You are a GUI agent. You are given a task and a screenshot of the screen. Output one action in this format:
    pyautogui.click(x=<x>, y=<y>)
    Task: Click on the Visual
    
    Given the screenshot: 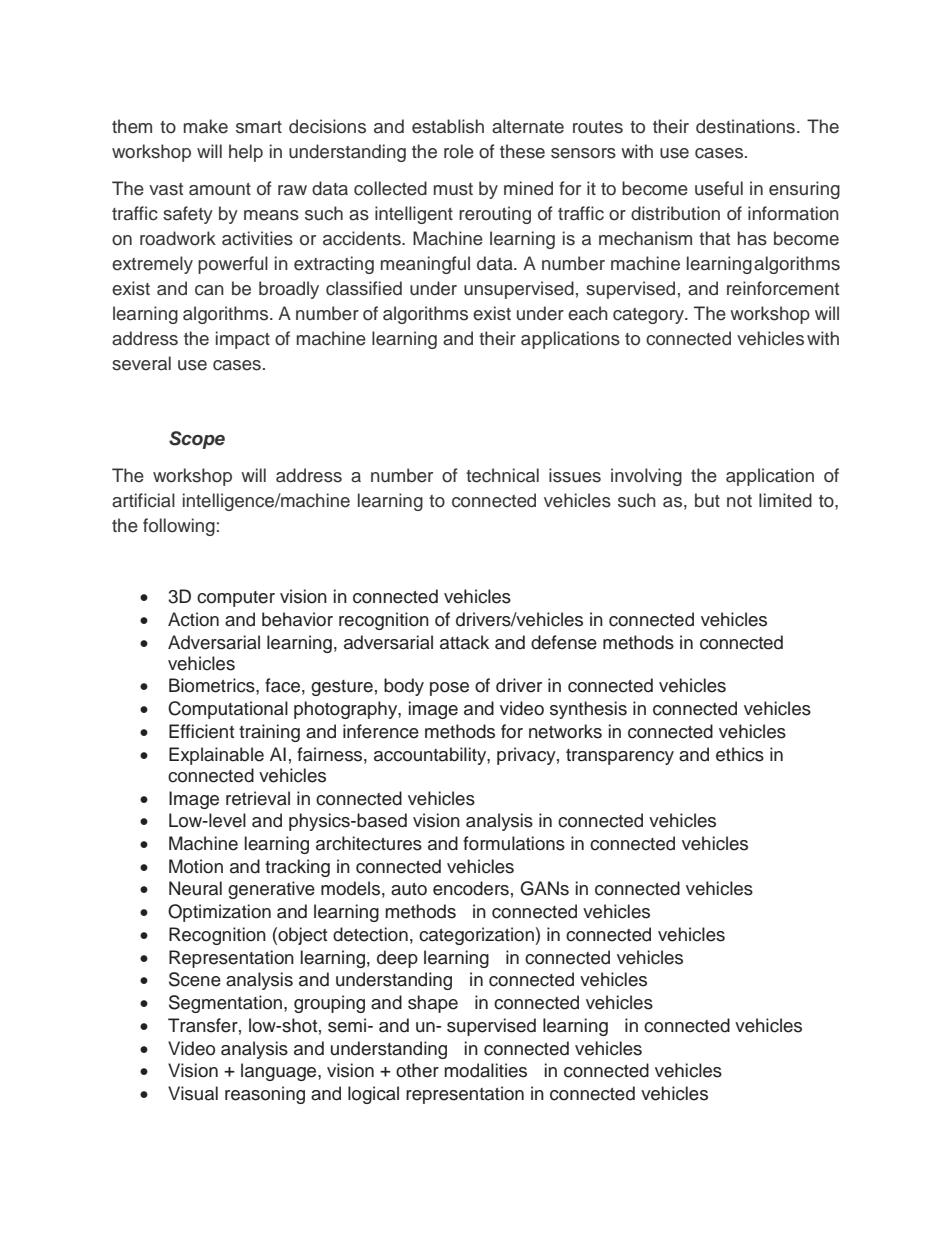 What is the action you would take?
    pyautogui.click(x=193, y=1093)
